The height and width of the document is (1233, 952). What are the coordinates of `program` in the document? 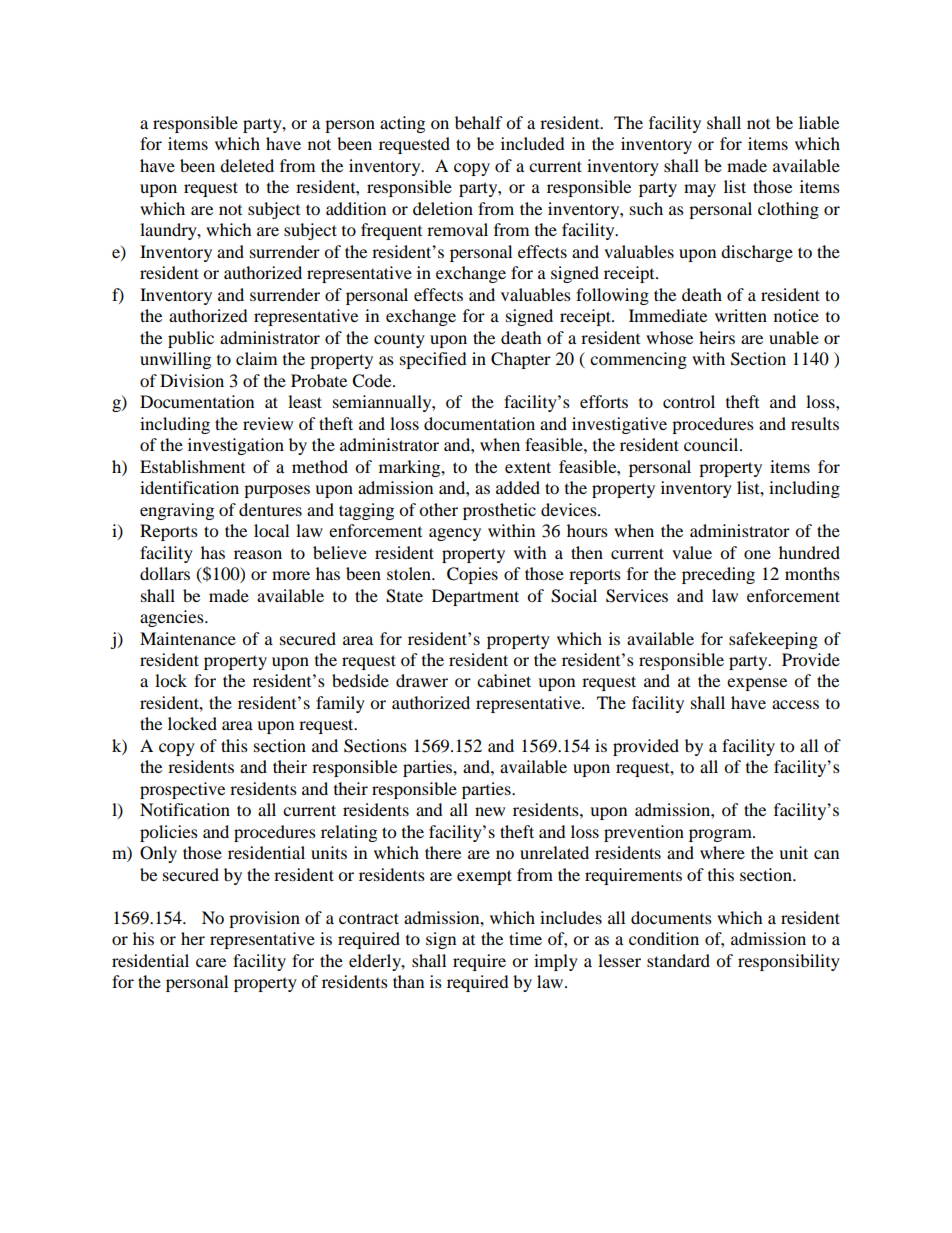 It's located at (721, 835).
